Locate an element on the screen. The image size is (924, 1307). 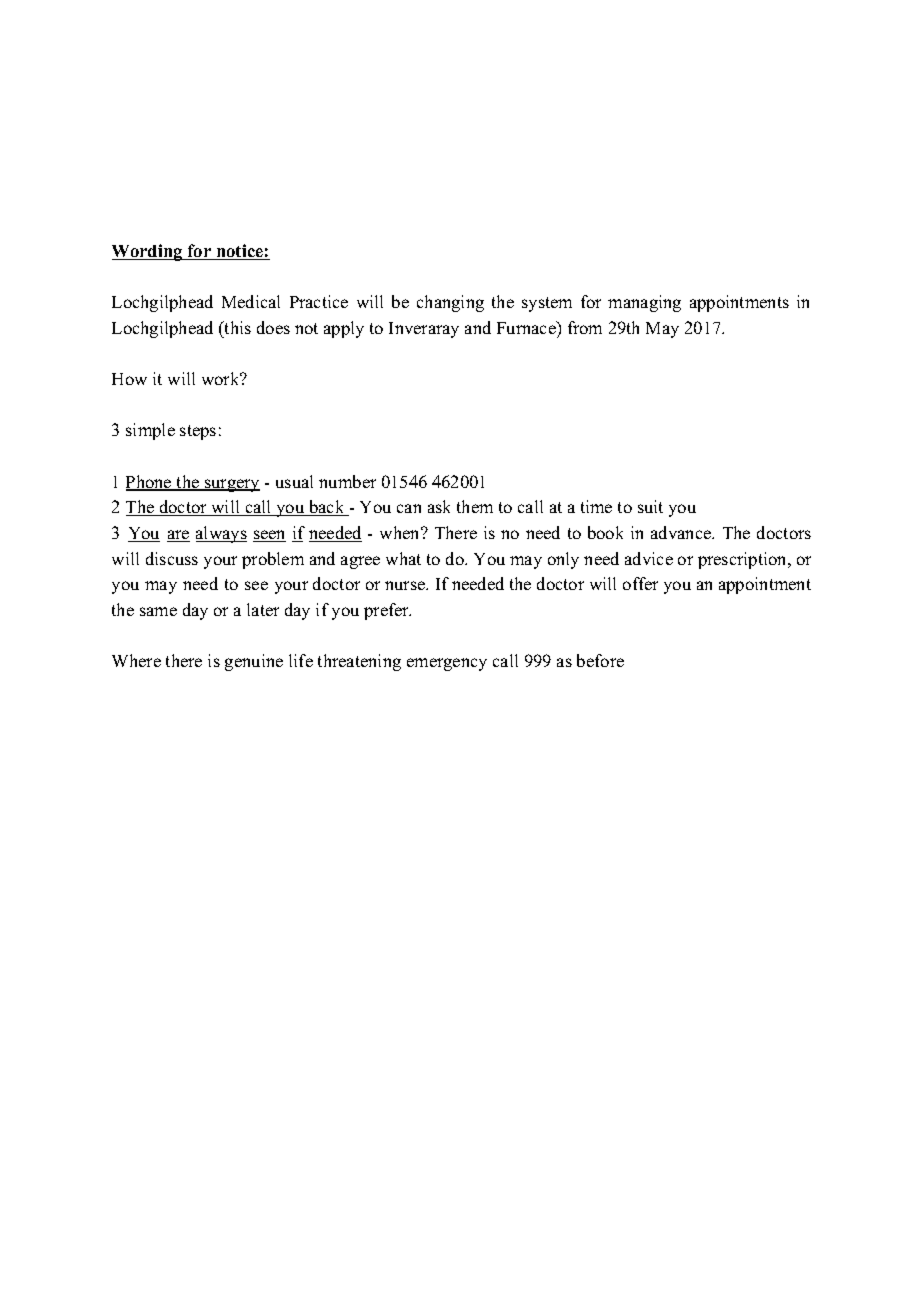
advice is located at coordinates (649, 558).
